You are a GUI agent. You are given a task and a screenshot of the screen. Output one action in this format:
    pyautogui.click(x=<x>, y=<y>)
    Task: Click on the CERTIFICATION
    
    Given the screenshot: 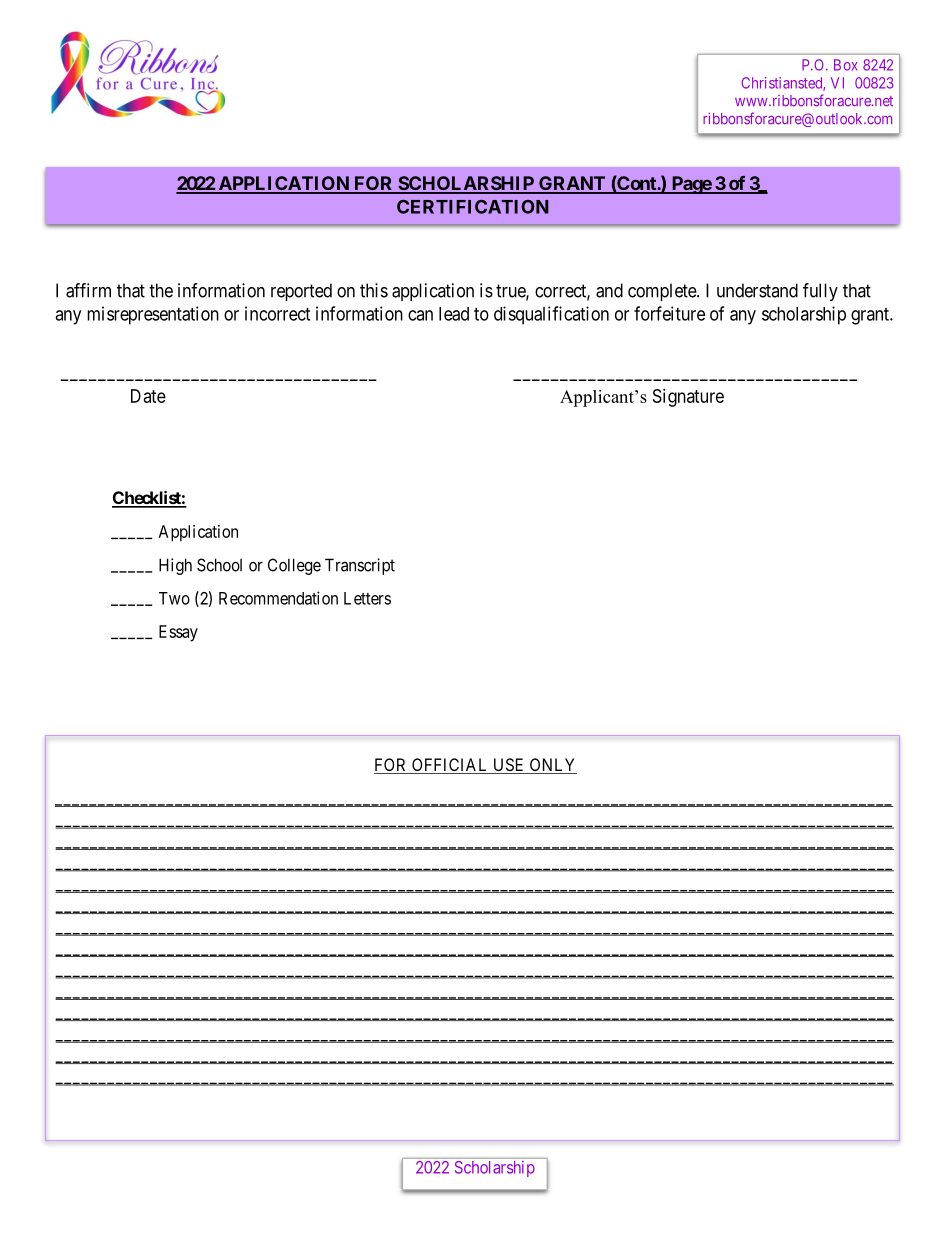 What is the action you would take?
    pyautogui.click(x=473, y=207)
